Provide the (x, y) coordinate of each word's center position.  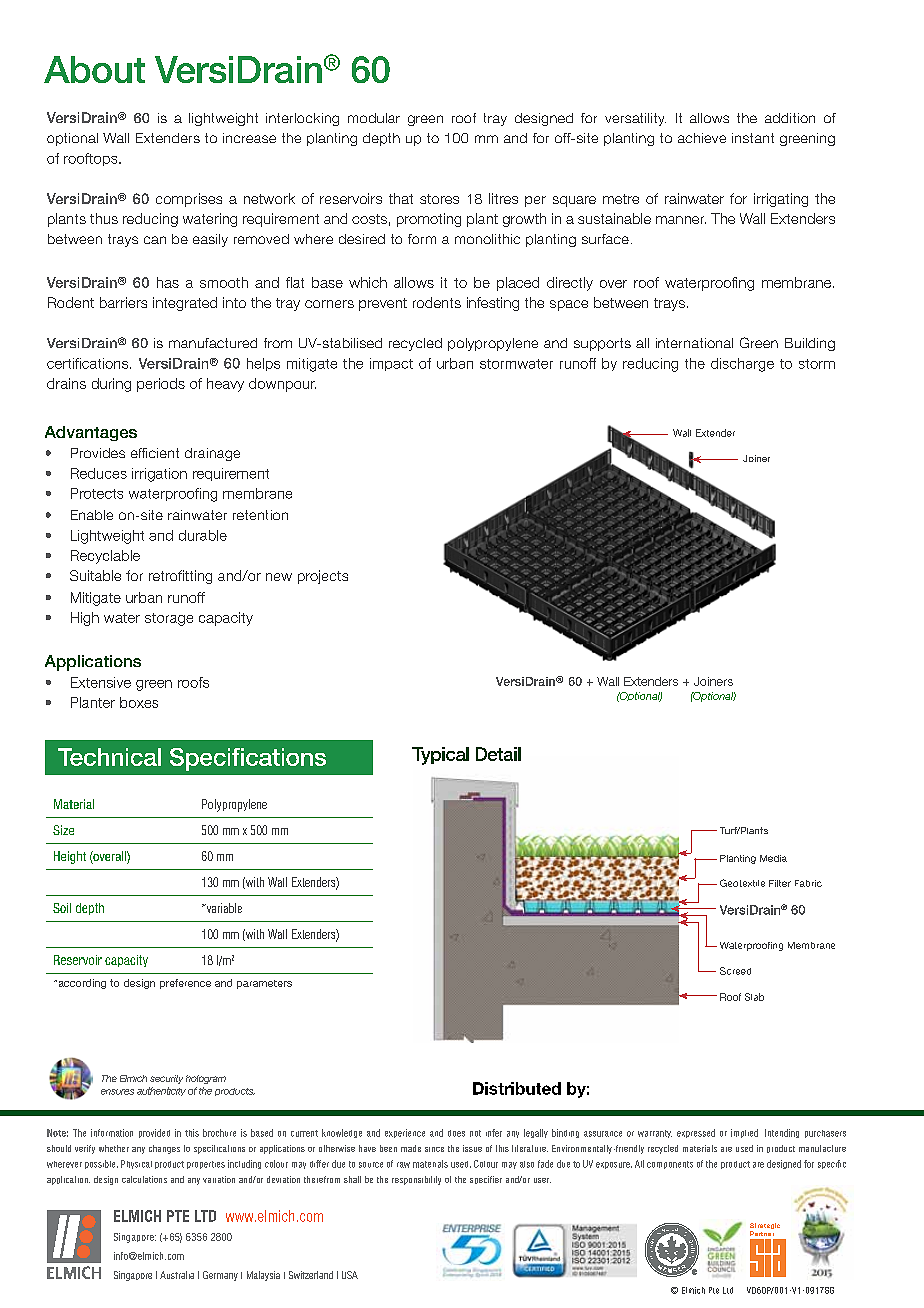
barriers (123, 302)
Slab (754, 997)
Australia (177, 1275)
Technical (109, 757)
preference (185, 984)
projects (323, 577)
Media (773, 858)
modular (374, 118)
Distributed (517, 1088)
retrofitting (180, 577)
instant (753, 138)
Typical (440, 756)
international (694, 343)
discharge (742, 365)
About (94, 69)
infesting (493, 304)
